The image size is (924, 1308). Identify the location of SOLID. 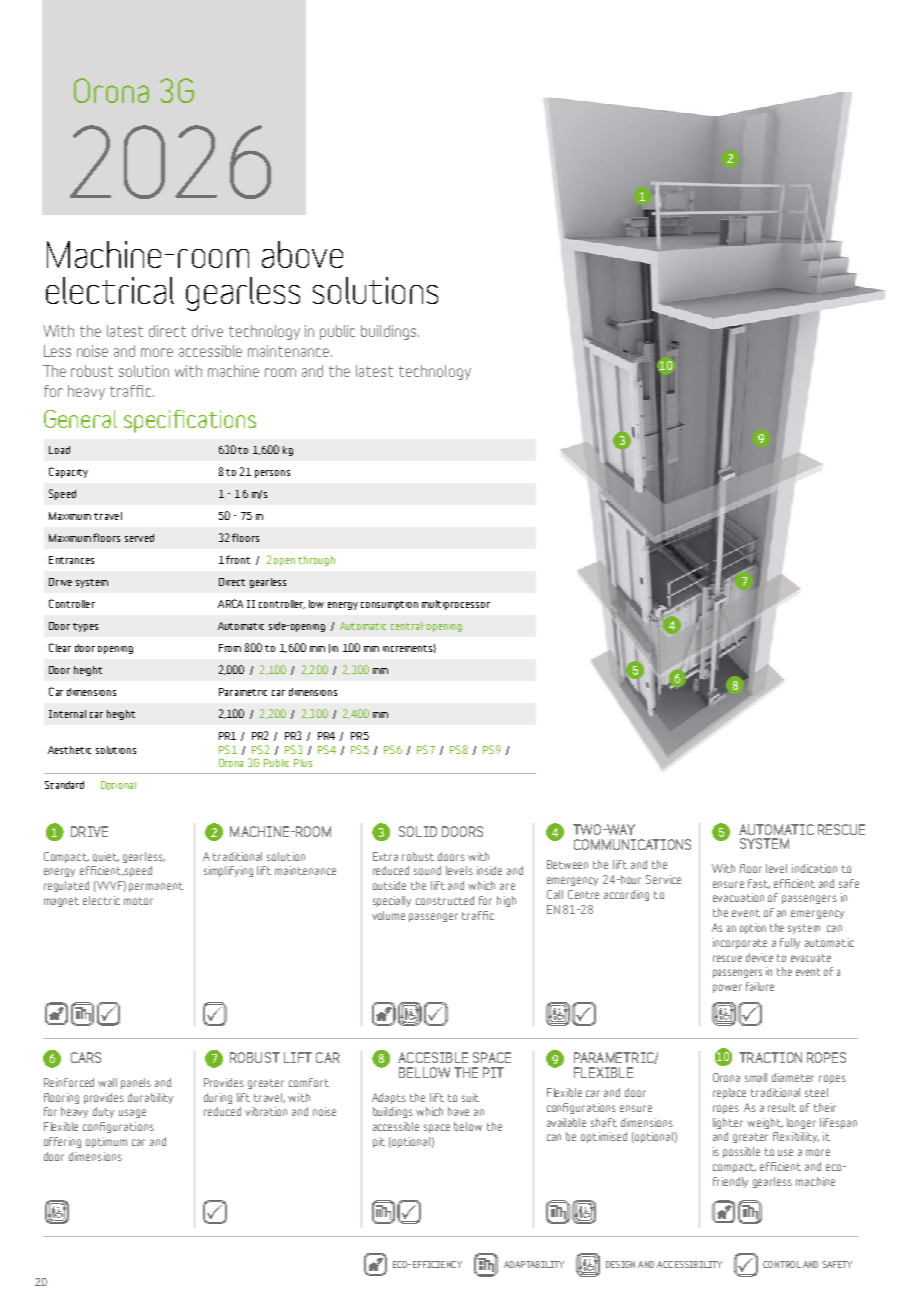
(418, 831).
